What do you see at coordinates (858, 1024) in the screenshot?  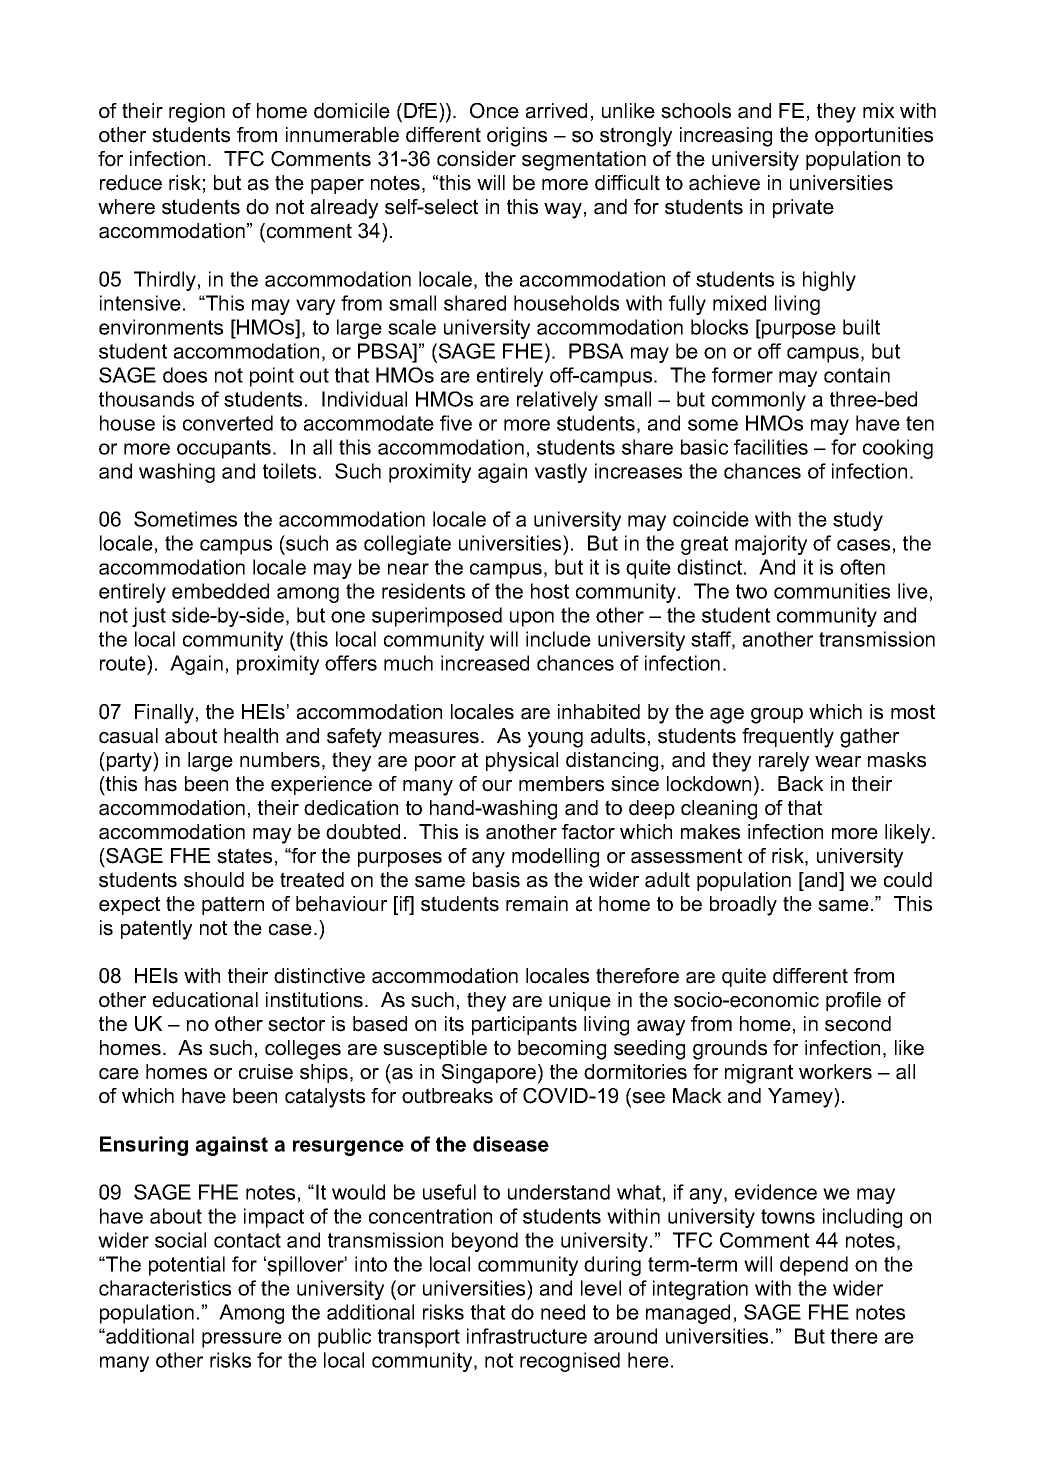 I see `second` at bounding box center [858, 1024].
